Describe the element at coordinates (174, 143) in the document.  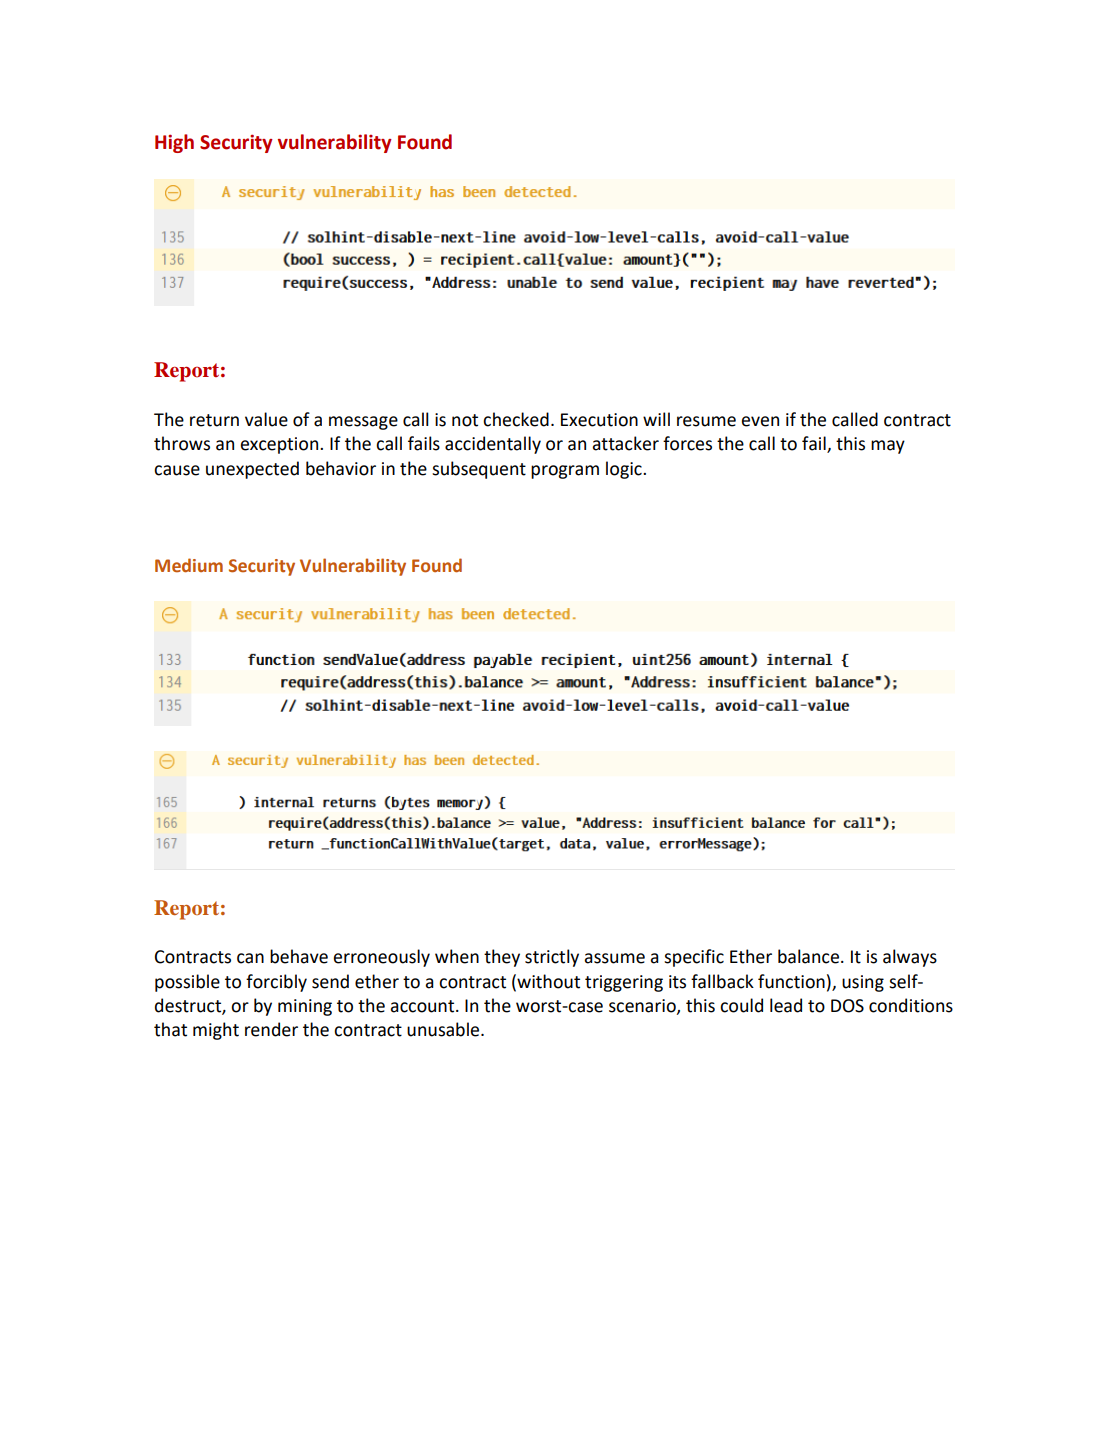
I see `High` at that location.
